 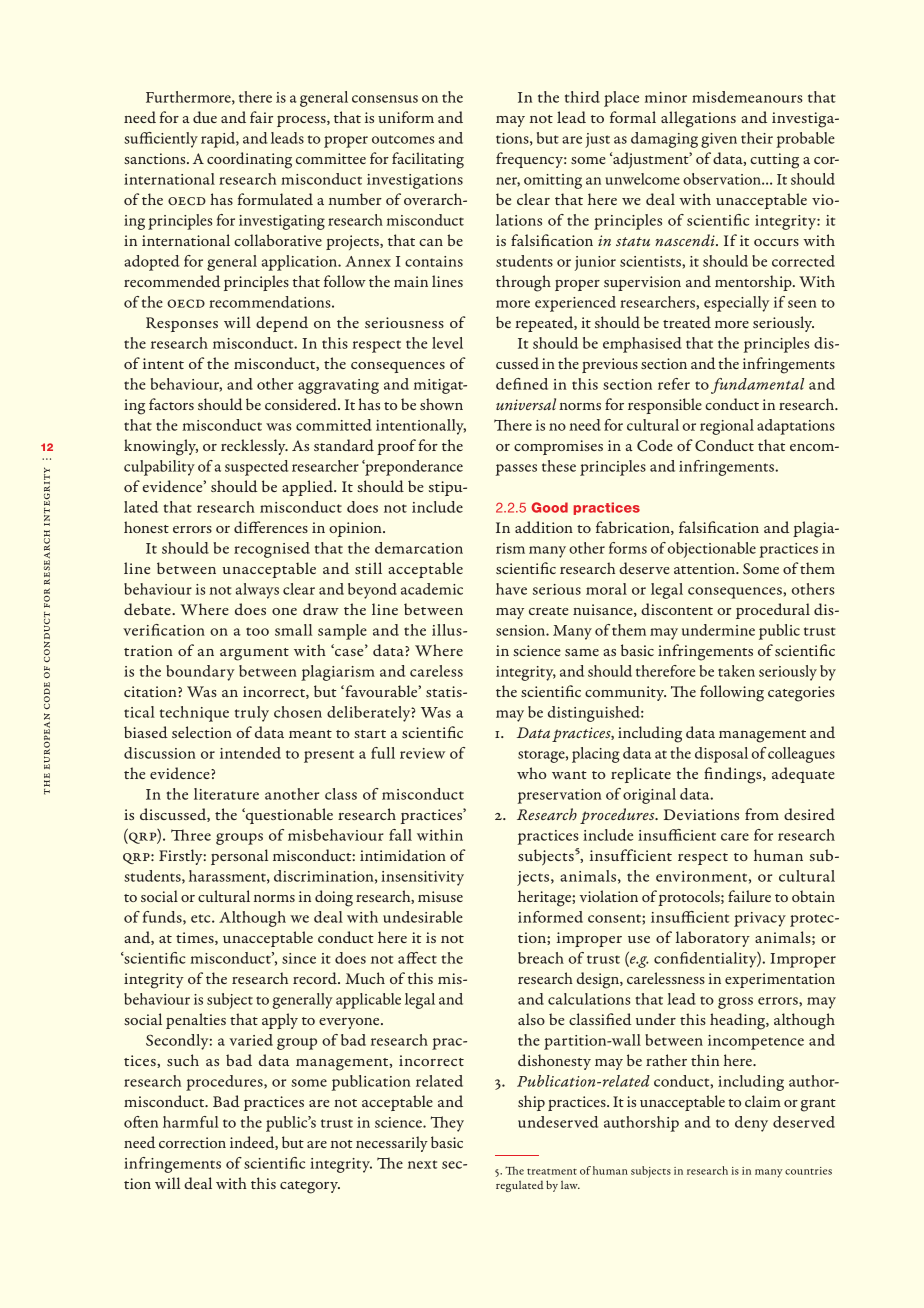 What do you see at coordinates (757, 386) in the screenshot?
I see `fundamental` at bounding box center [757, 386].
